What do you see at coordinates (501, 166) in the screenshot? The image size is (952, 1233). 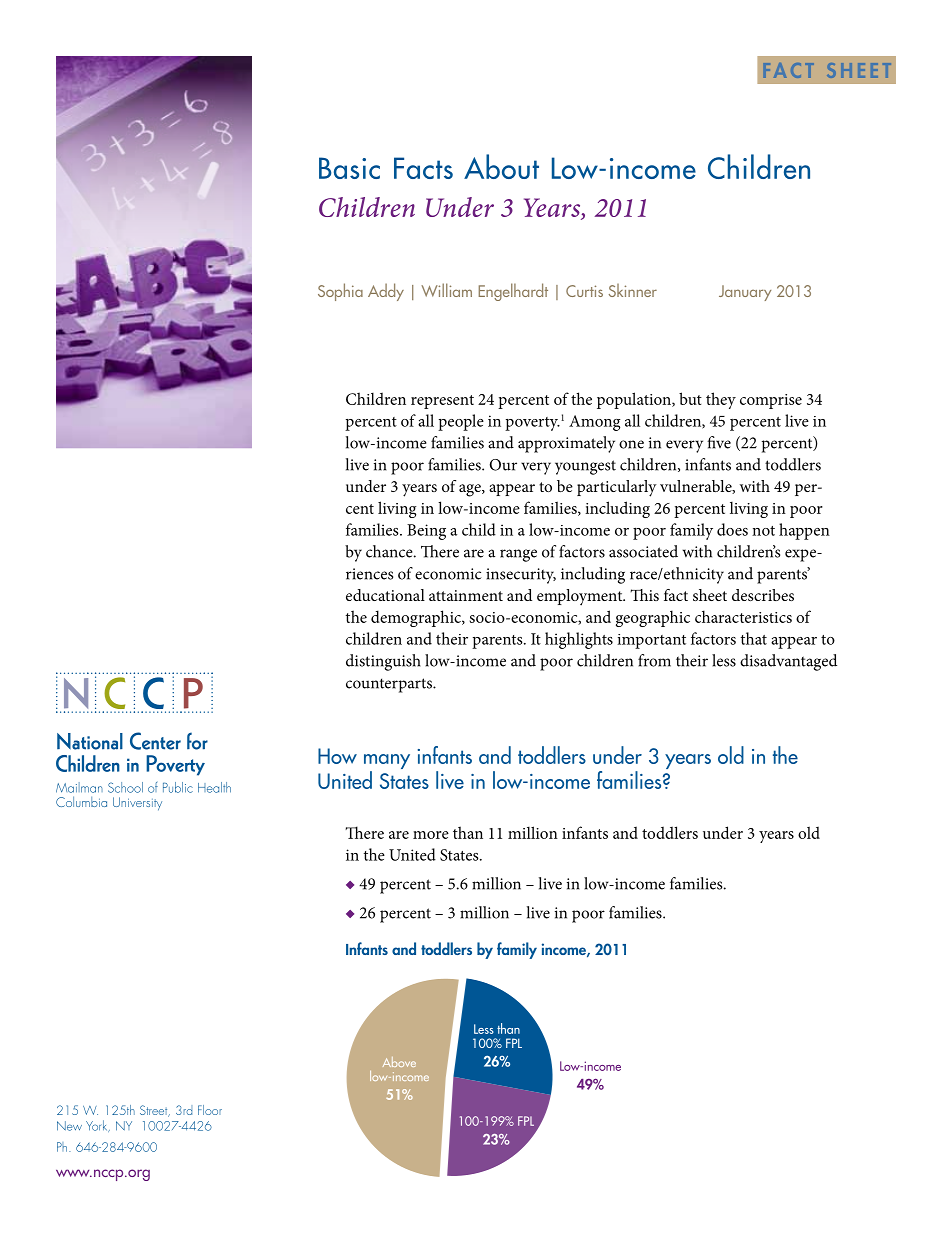 I see `About` at bounding box center [501, 166].
